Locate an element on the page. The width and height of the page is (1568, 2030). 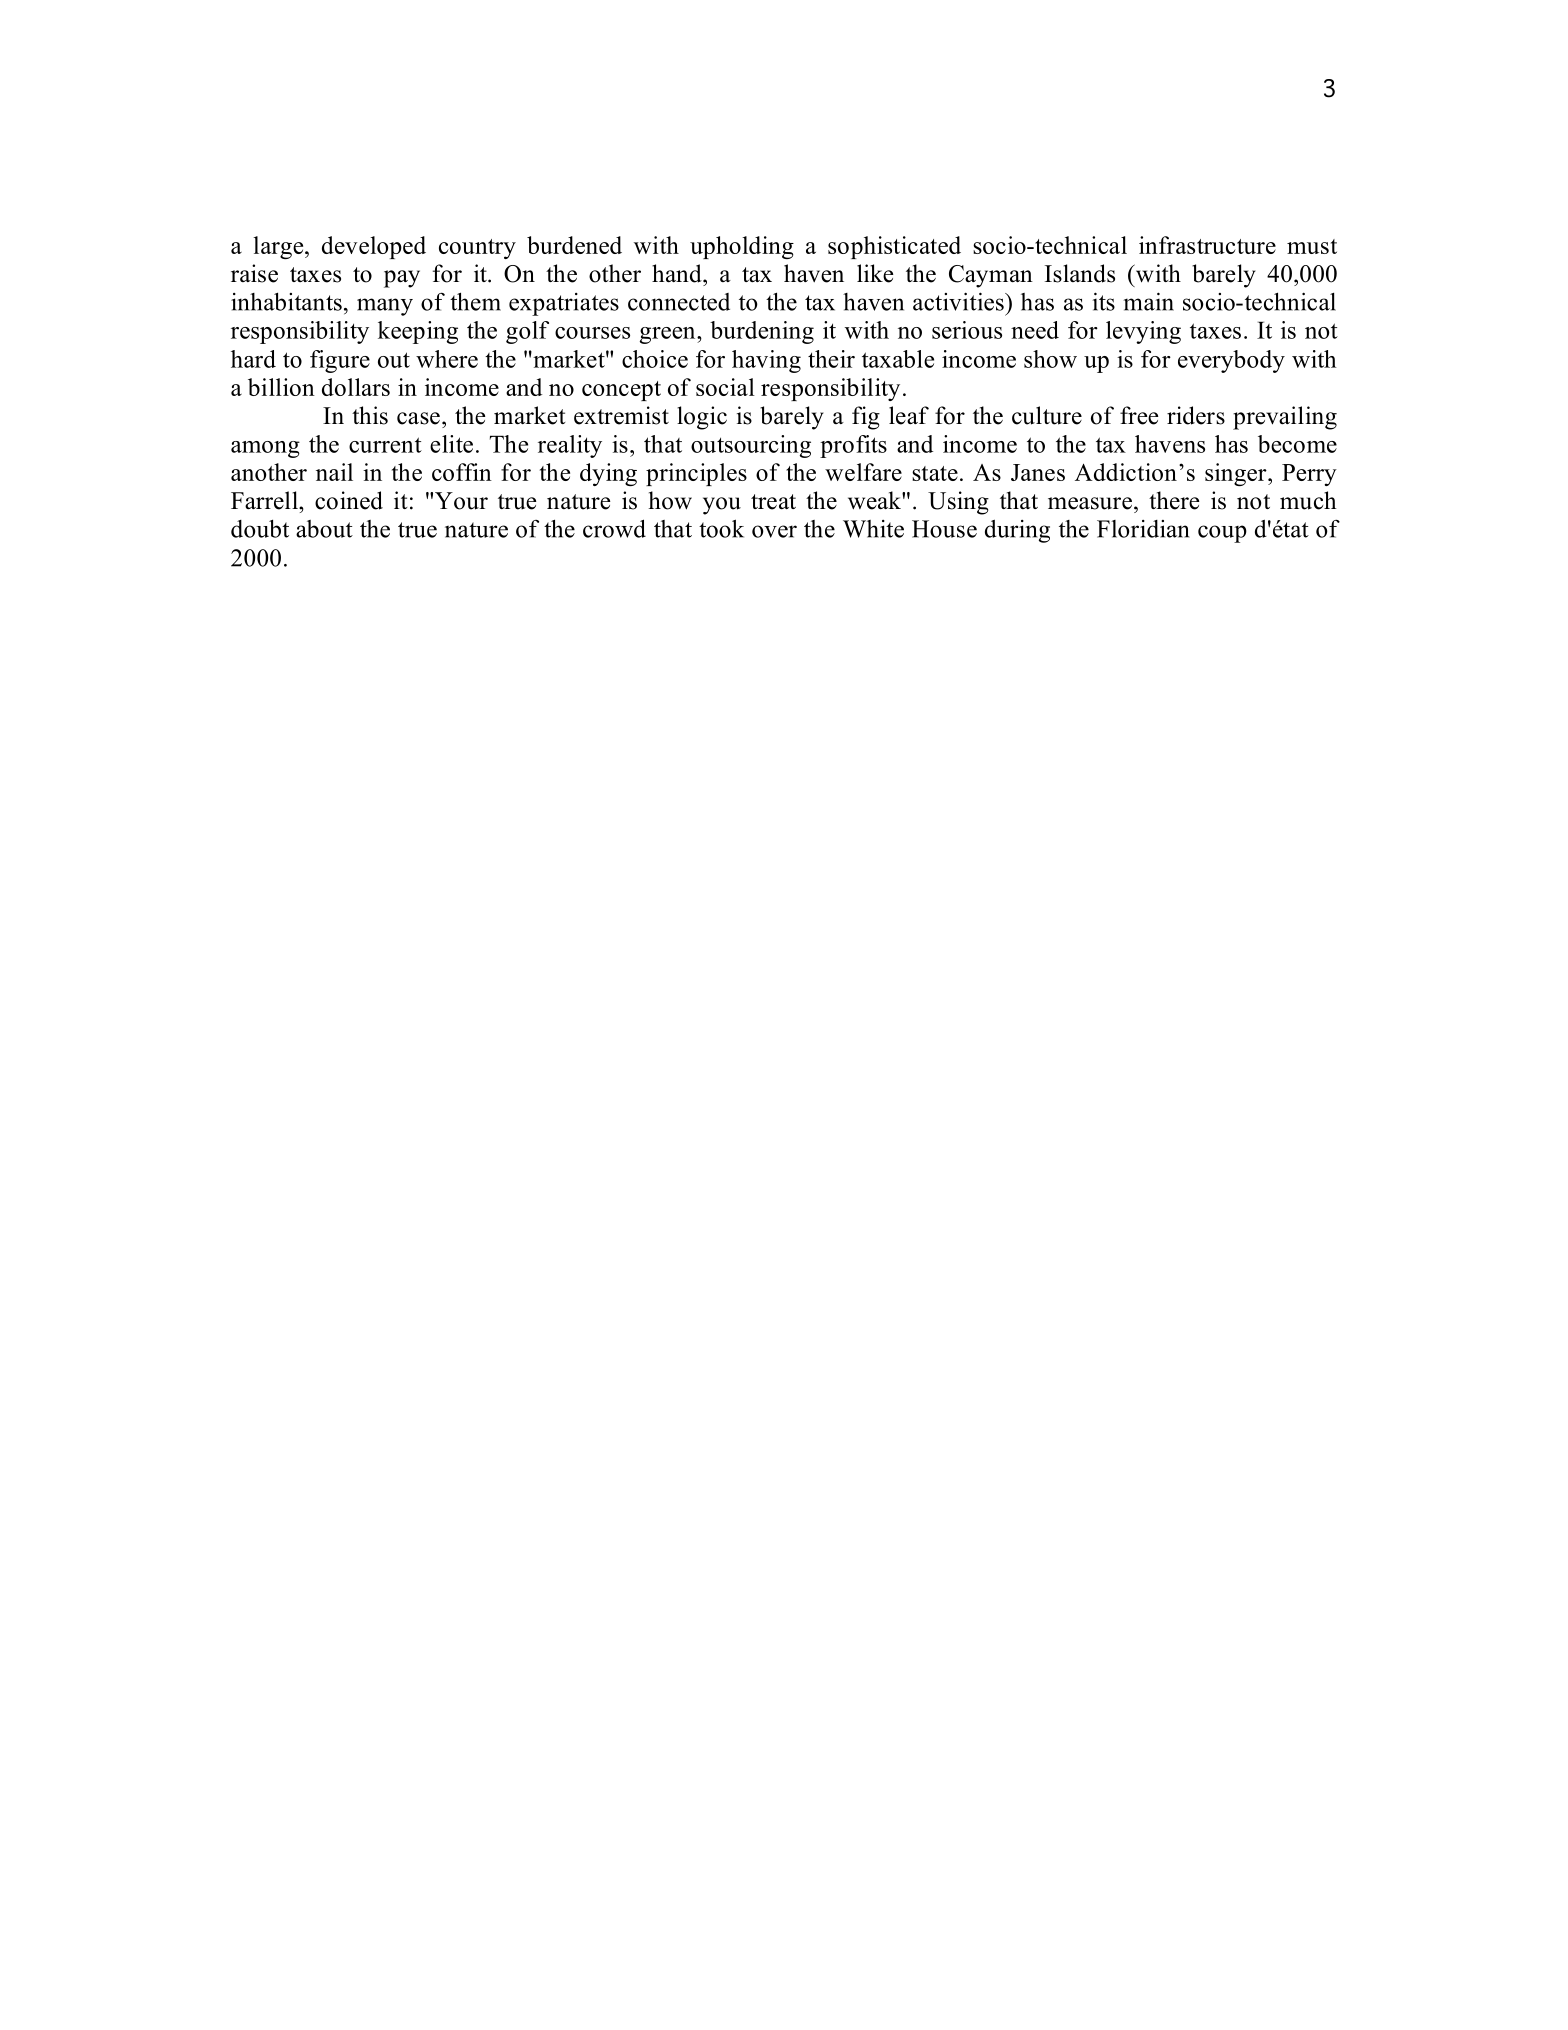
developed is located at coordinates (374, 247).
